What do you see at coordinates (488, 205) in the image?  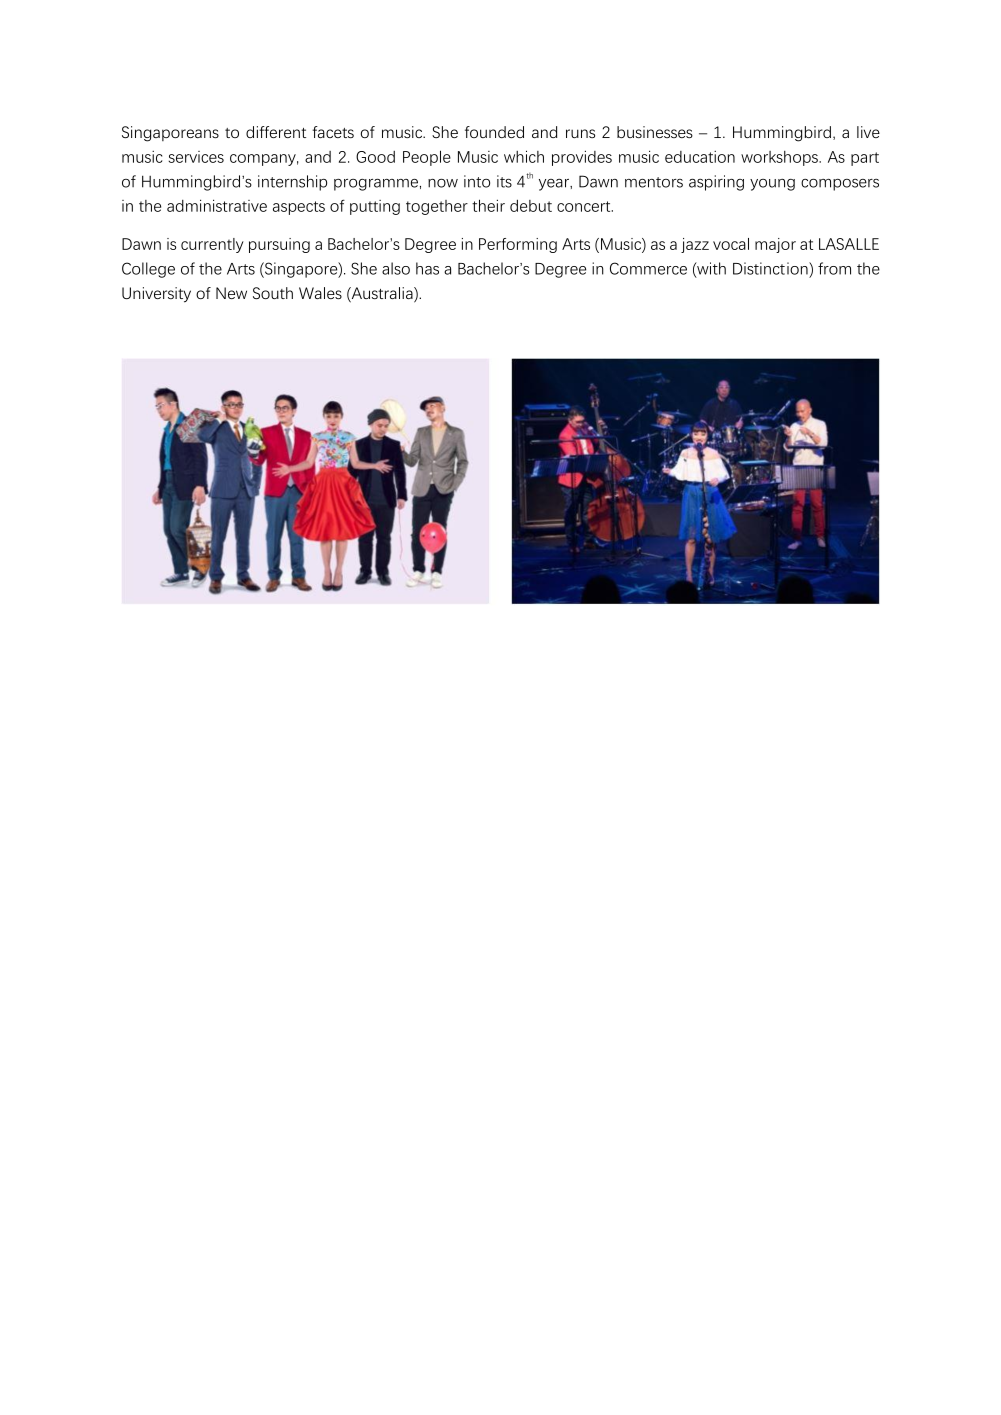 I see `their` at bounding box center [488, 205].
